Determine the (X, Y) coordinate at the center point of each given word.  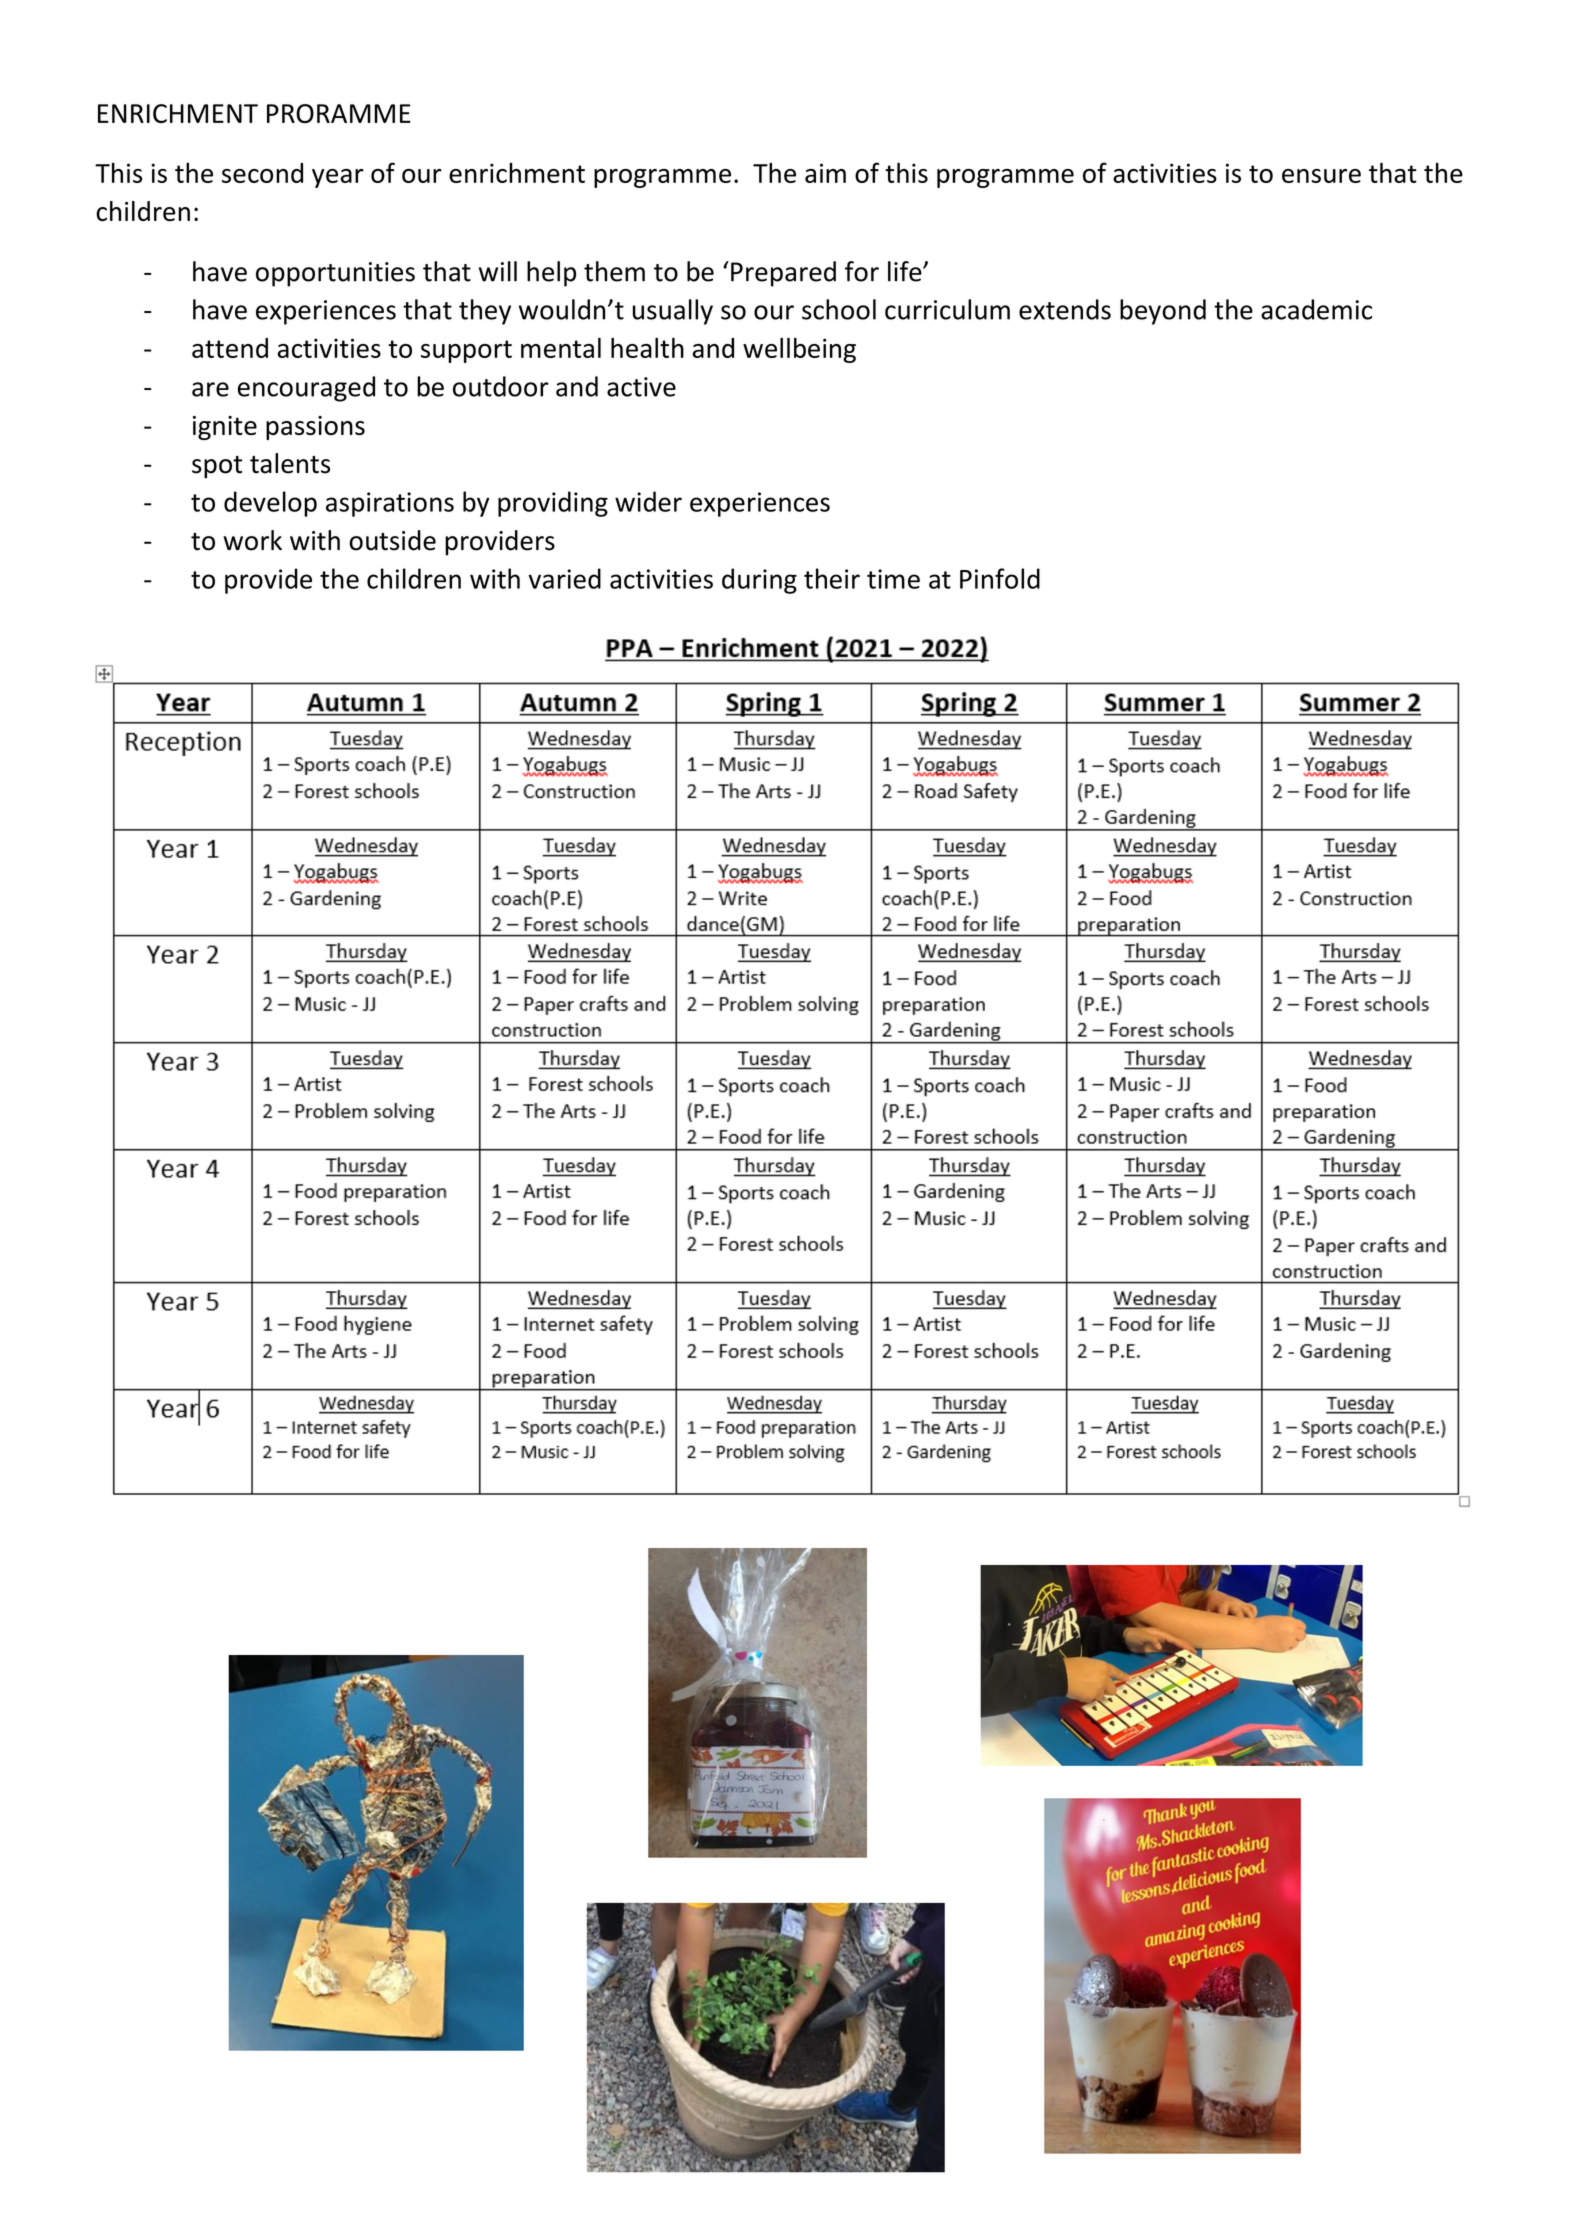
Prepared (783, 274)
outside (392, 540)
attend (230, 348)
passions (315, 428)
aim (825, 173)
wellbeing (799, 350)
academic (1316, 309)
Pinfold (1000, 578)
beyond (1163, 312)
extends (1065, 309)
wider (648, 501)
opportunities (335, 274)
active (641, 387)
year (338, 178)
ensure (1321, 176)
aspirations (390, 504)
